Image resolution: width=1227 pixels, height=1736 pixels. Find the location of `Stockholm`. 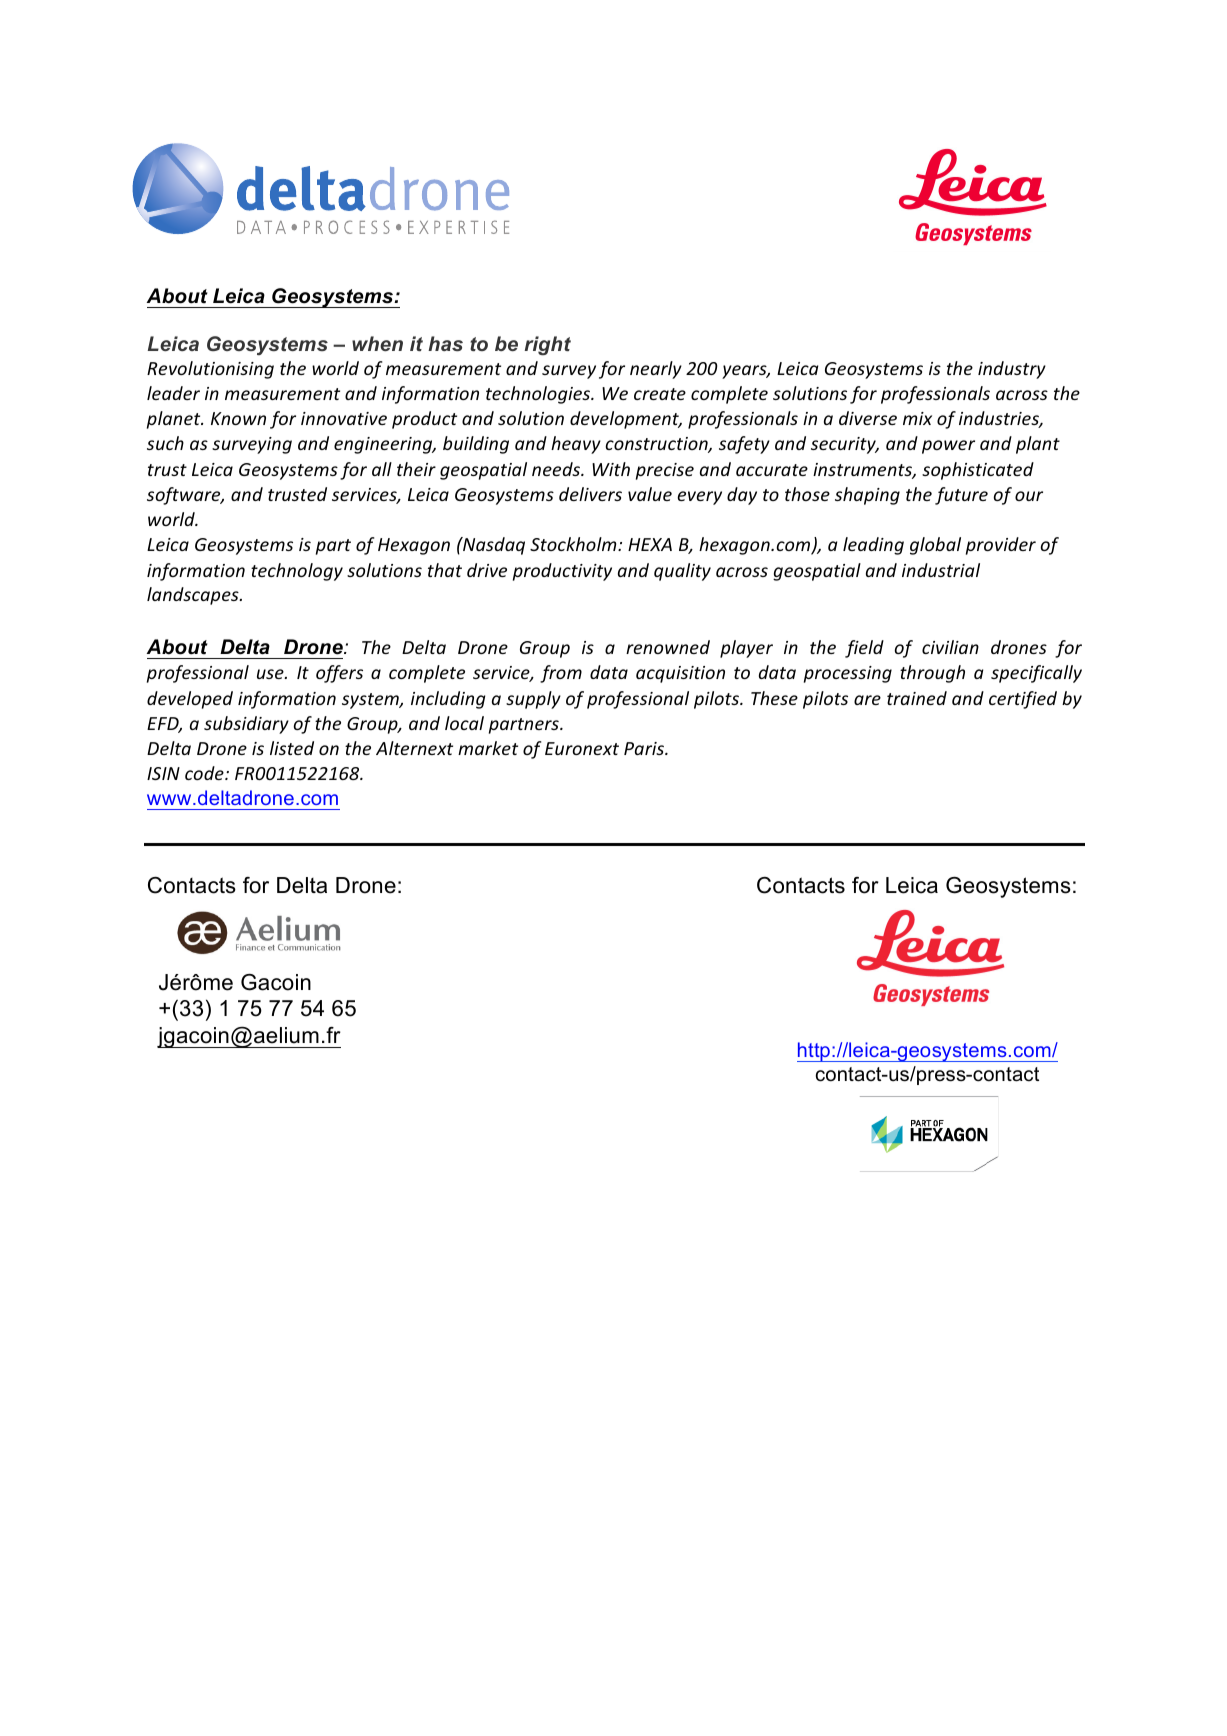

Stockholm is located at coordinates (574, 544).
